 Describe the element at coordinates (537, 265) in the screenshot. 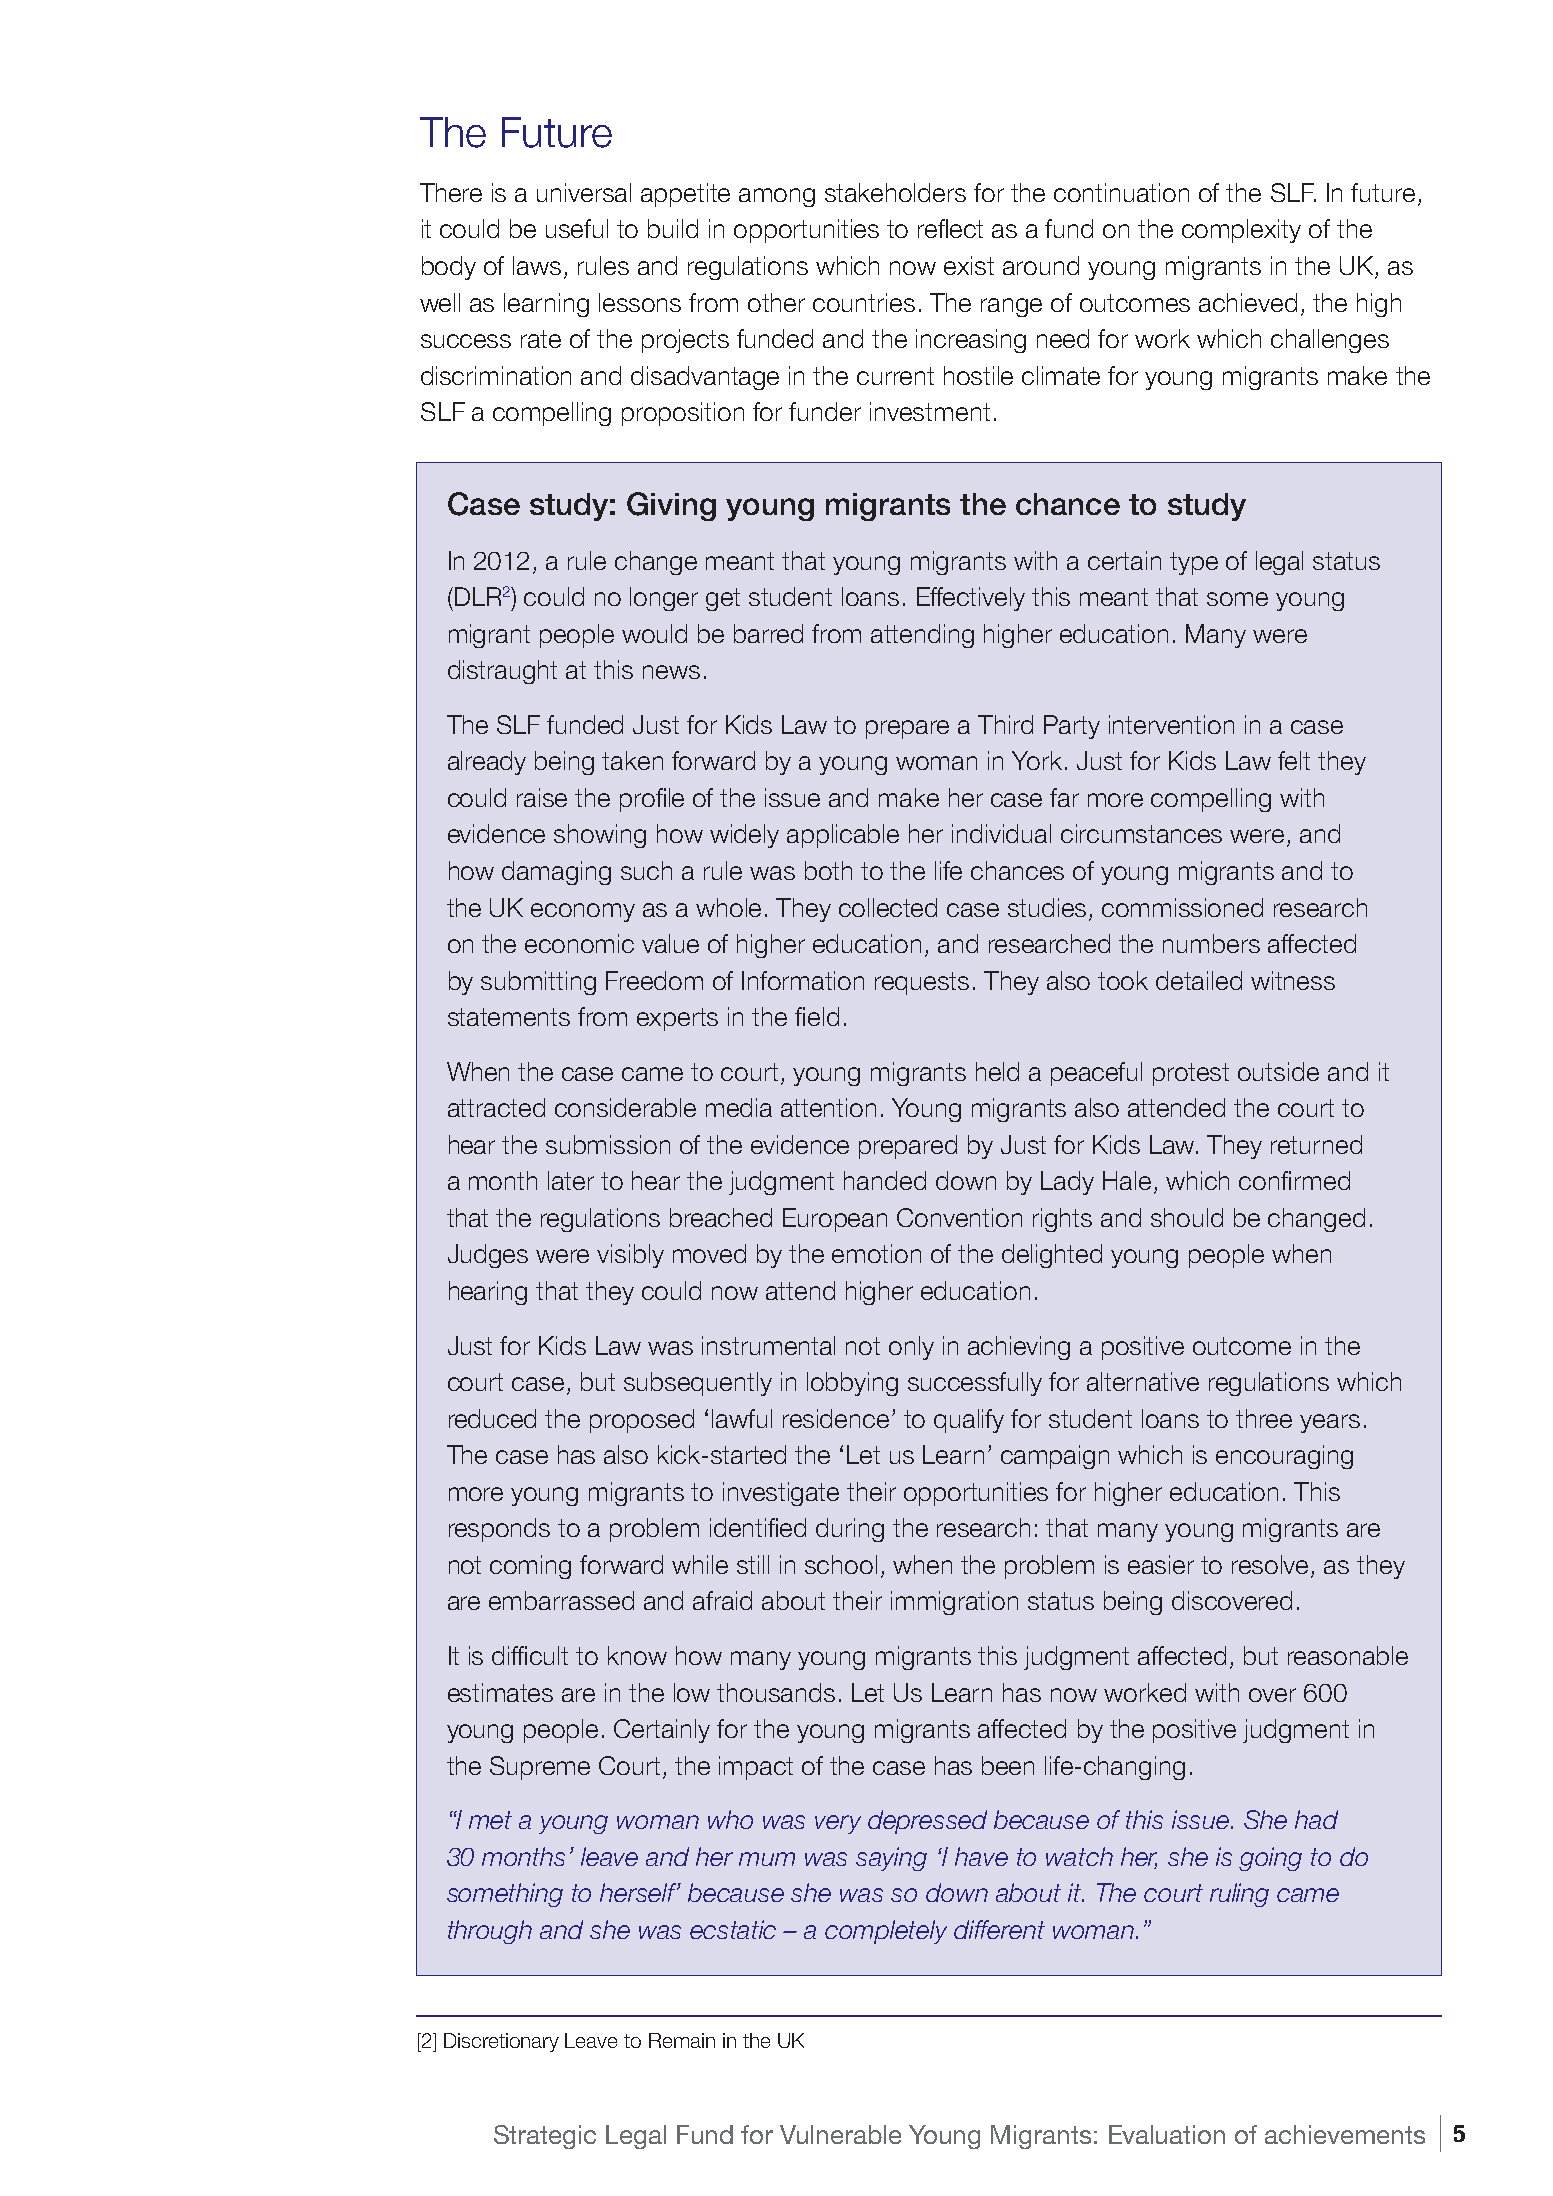

I see `laws` at that location.
